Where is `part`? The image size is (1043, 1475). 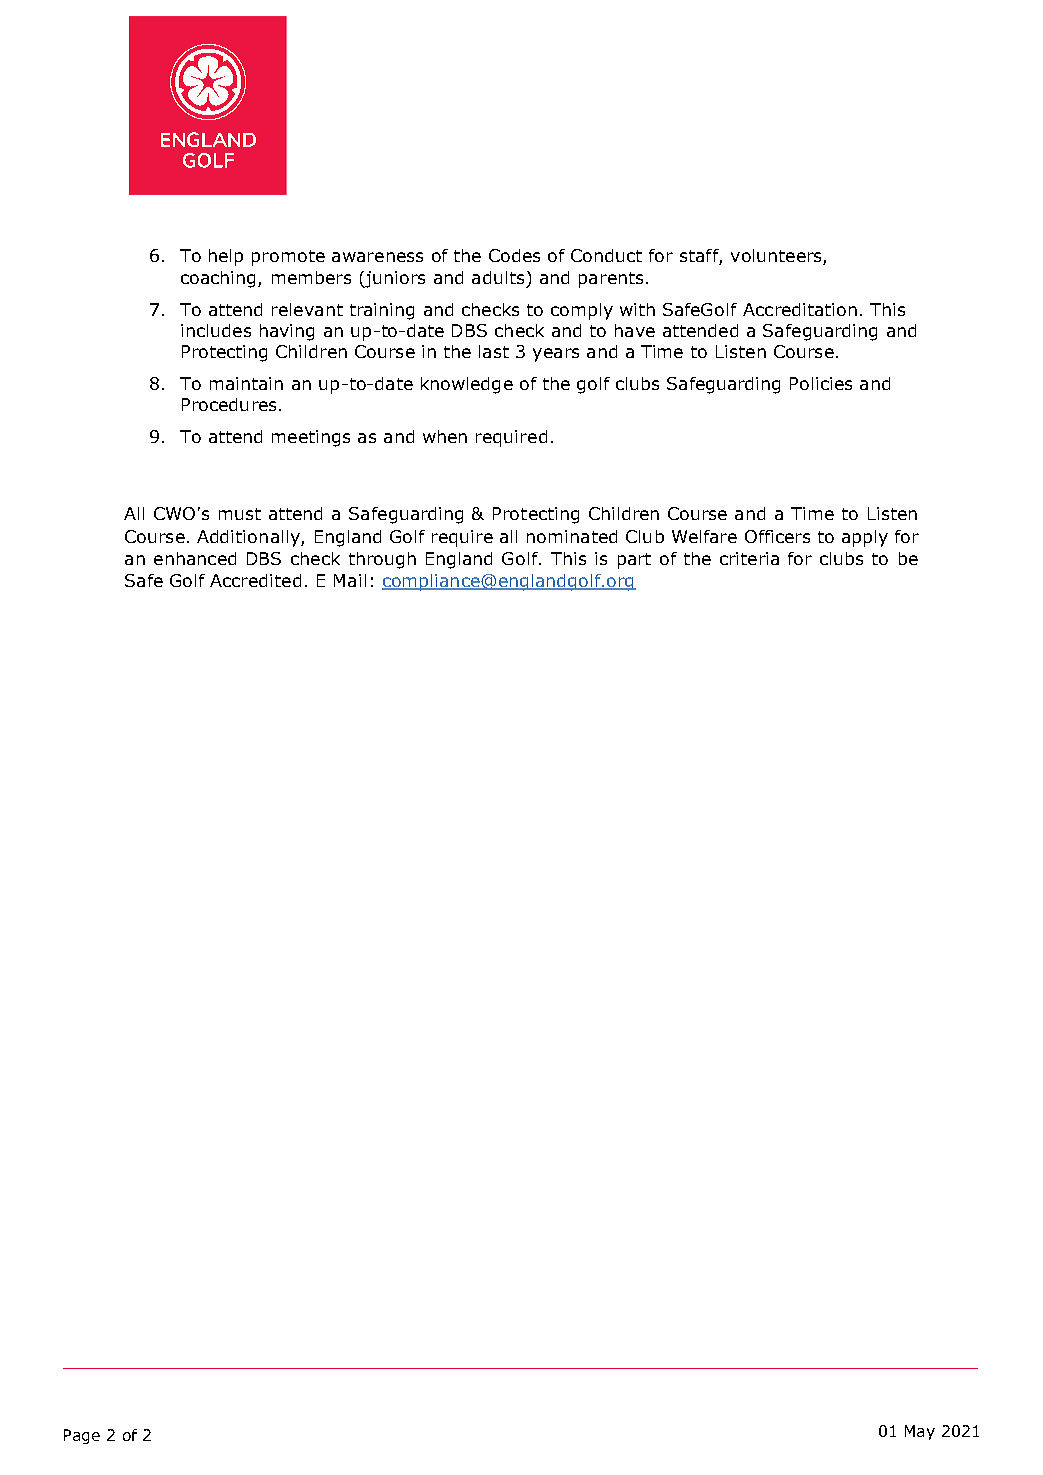
part is located at coordinates (634, 561).
